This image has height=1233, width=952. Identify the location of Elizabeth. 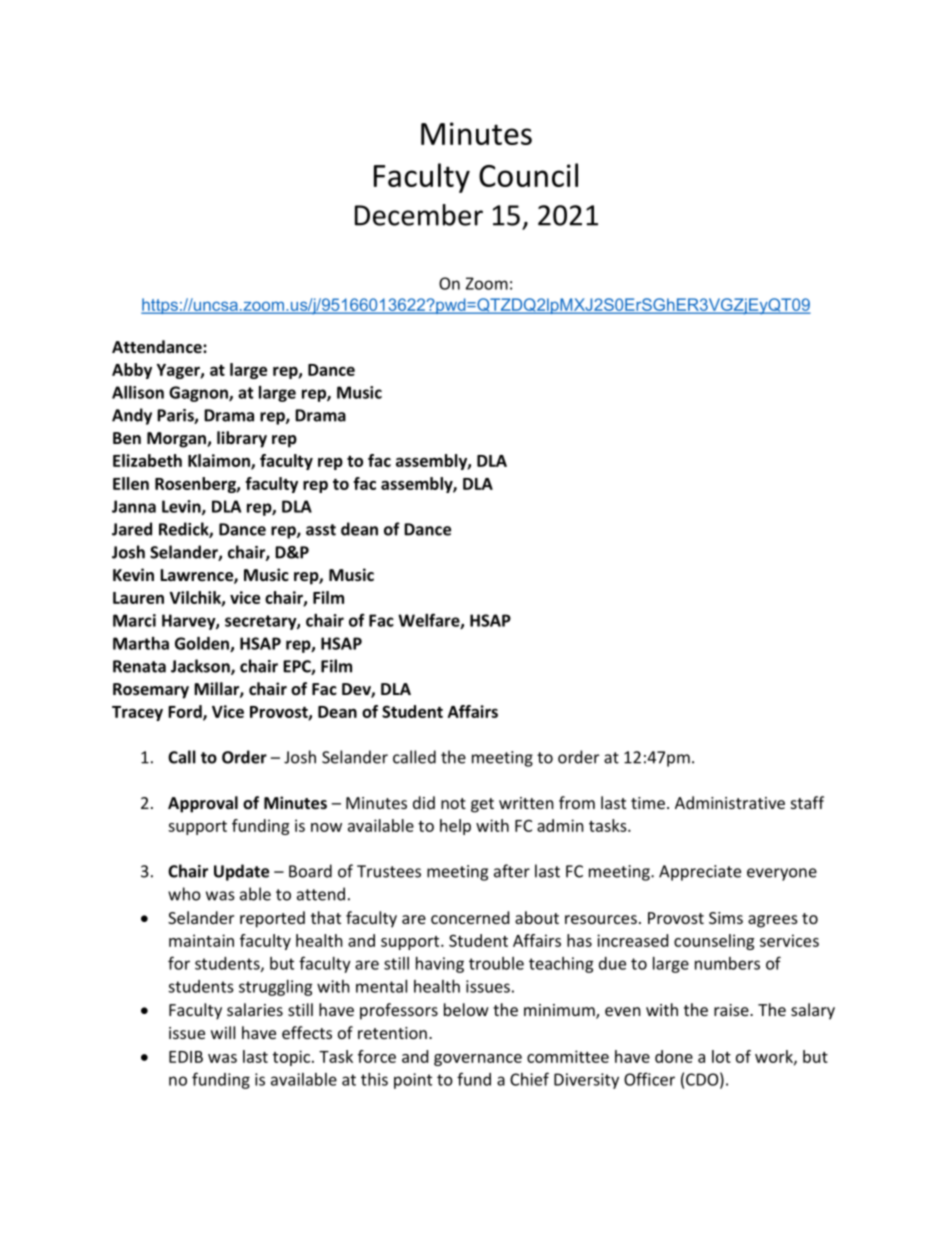
(147, 460).
